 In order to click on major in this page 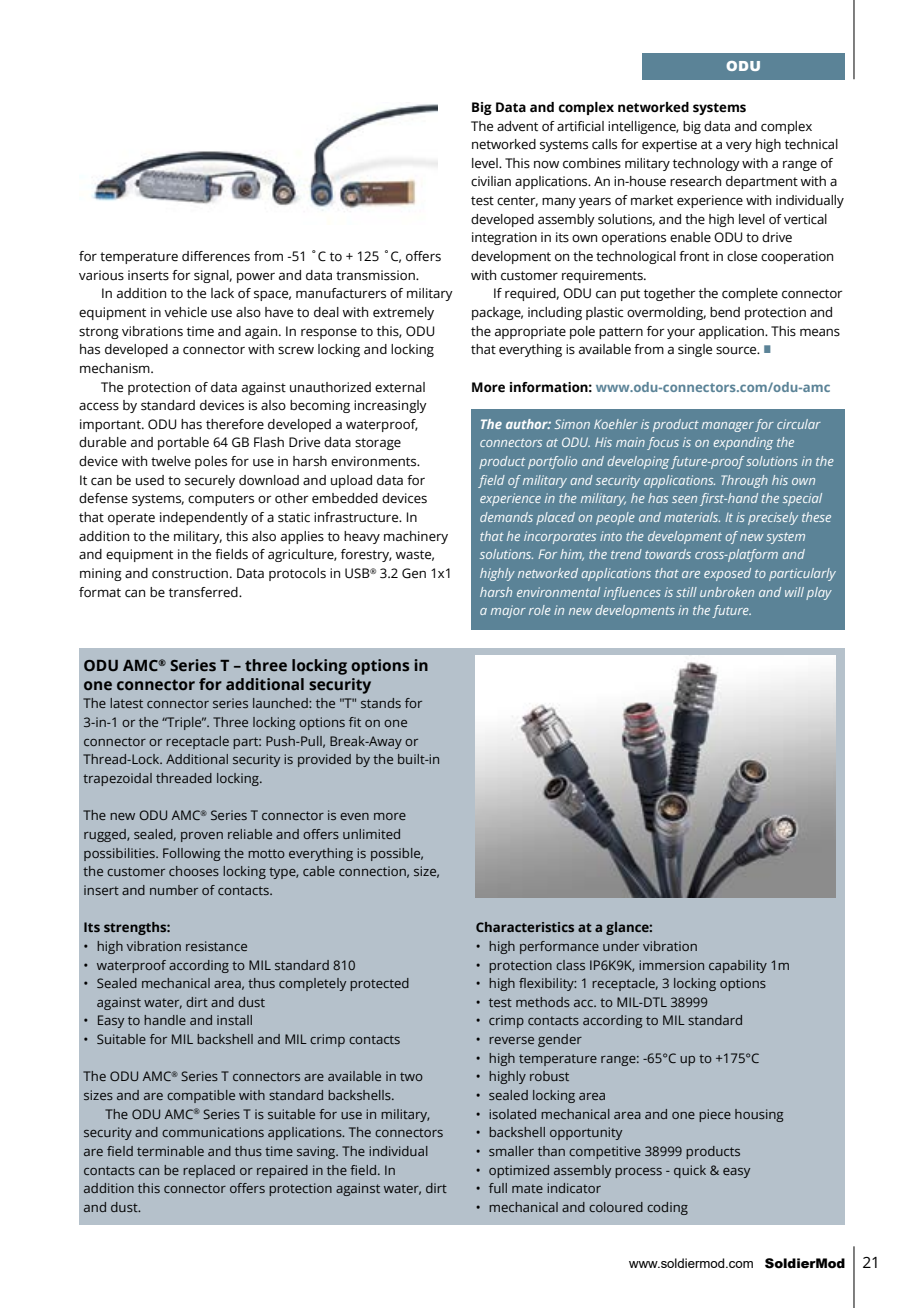, I will do `click(508, 611)`.
